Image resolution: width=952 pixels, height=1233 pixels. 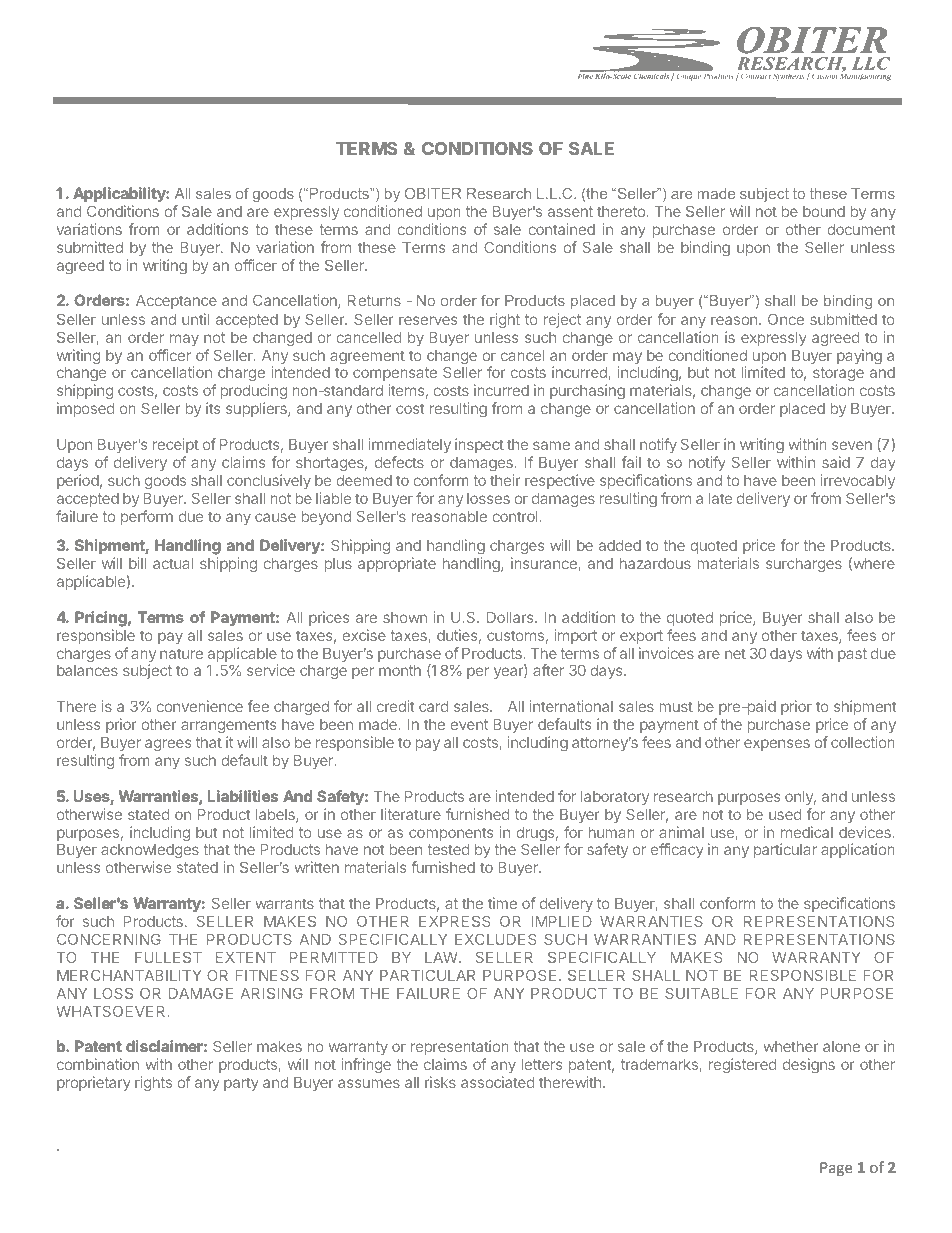 I want to click on Acceptance, so click(x=176, y=302).
